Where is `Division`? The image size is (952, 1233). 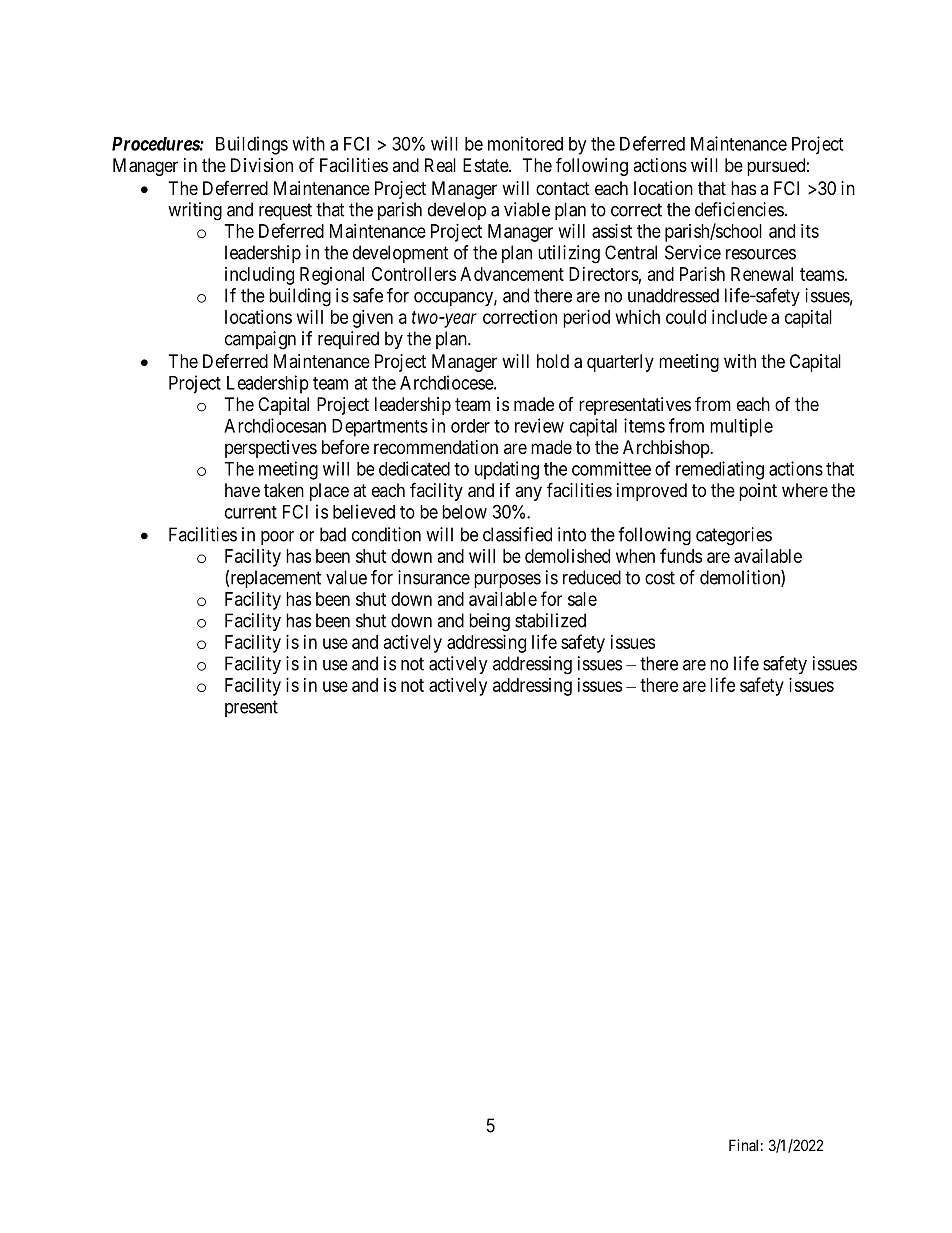
Division is located at coordinates (262, 165).
